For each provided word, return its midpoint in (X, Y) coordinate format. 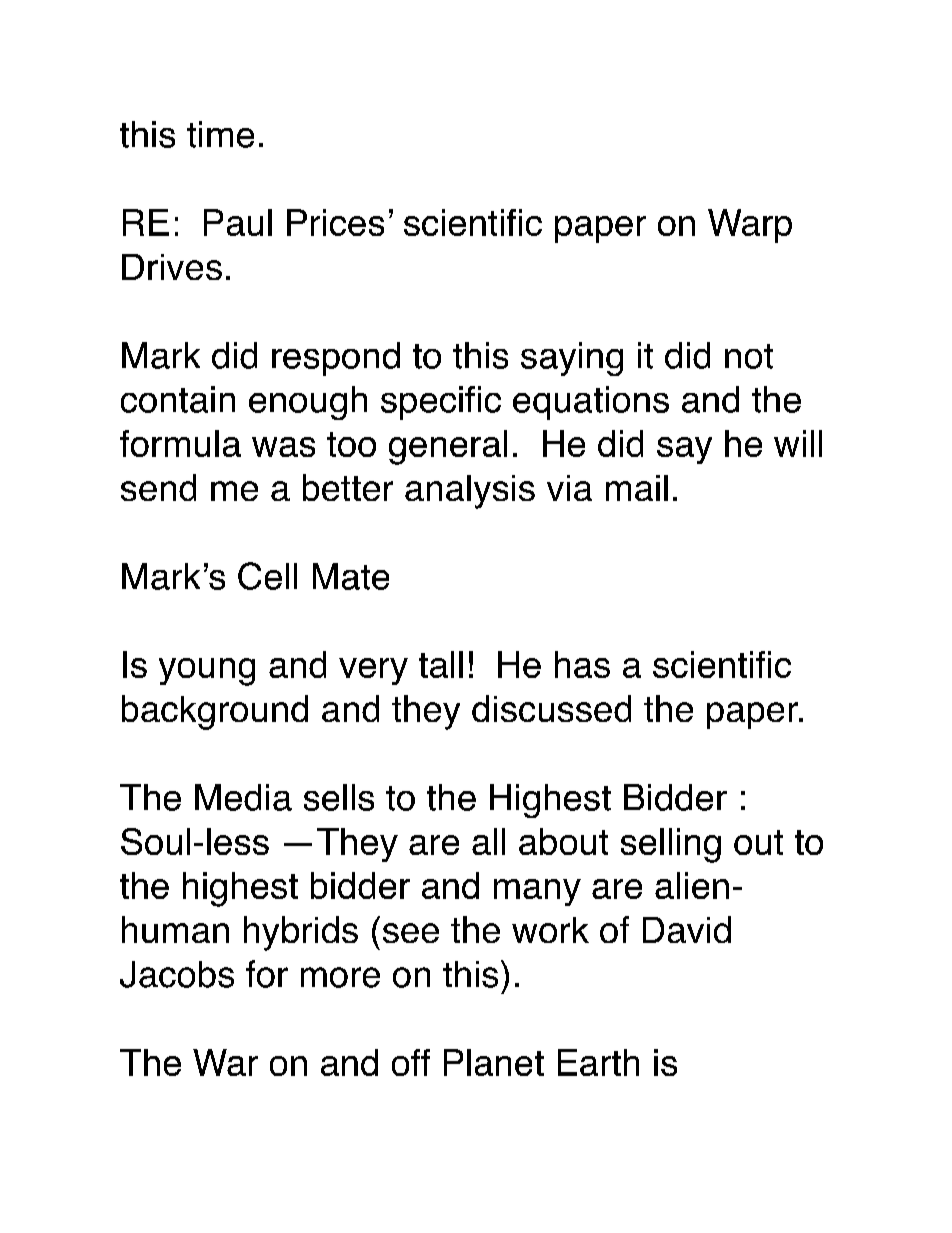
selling (671, 845)
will (798, 443)
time (220, 134)
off (411, 1062)
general (448, 447)
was (283, 447)
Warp (750, 226)
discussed (551, 708)
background (215, 712)
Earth (598, 1062)
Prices (335, 222)
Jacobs (177, 974)
